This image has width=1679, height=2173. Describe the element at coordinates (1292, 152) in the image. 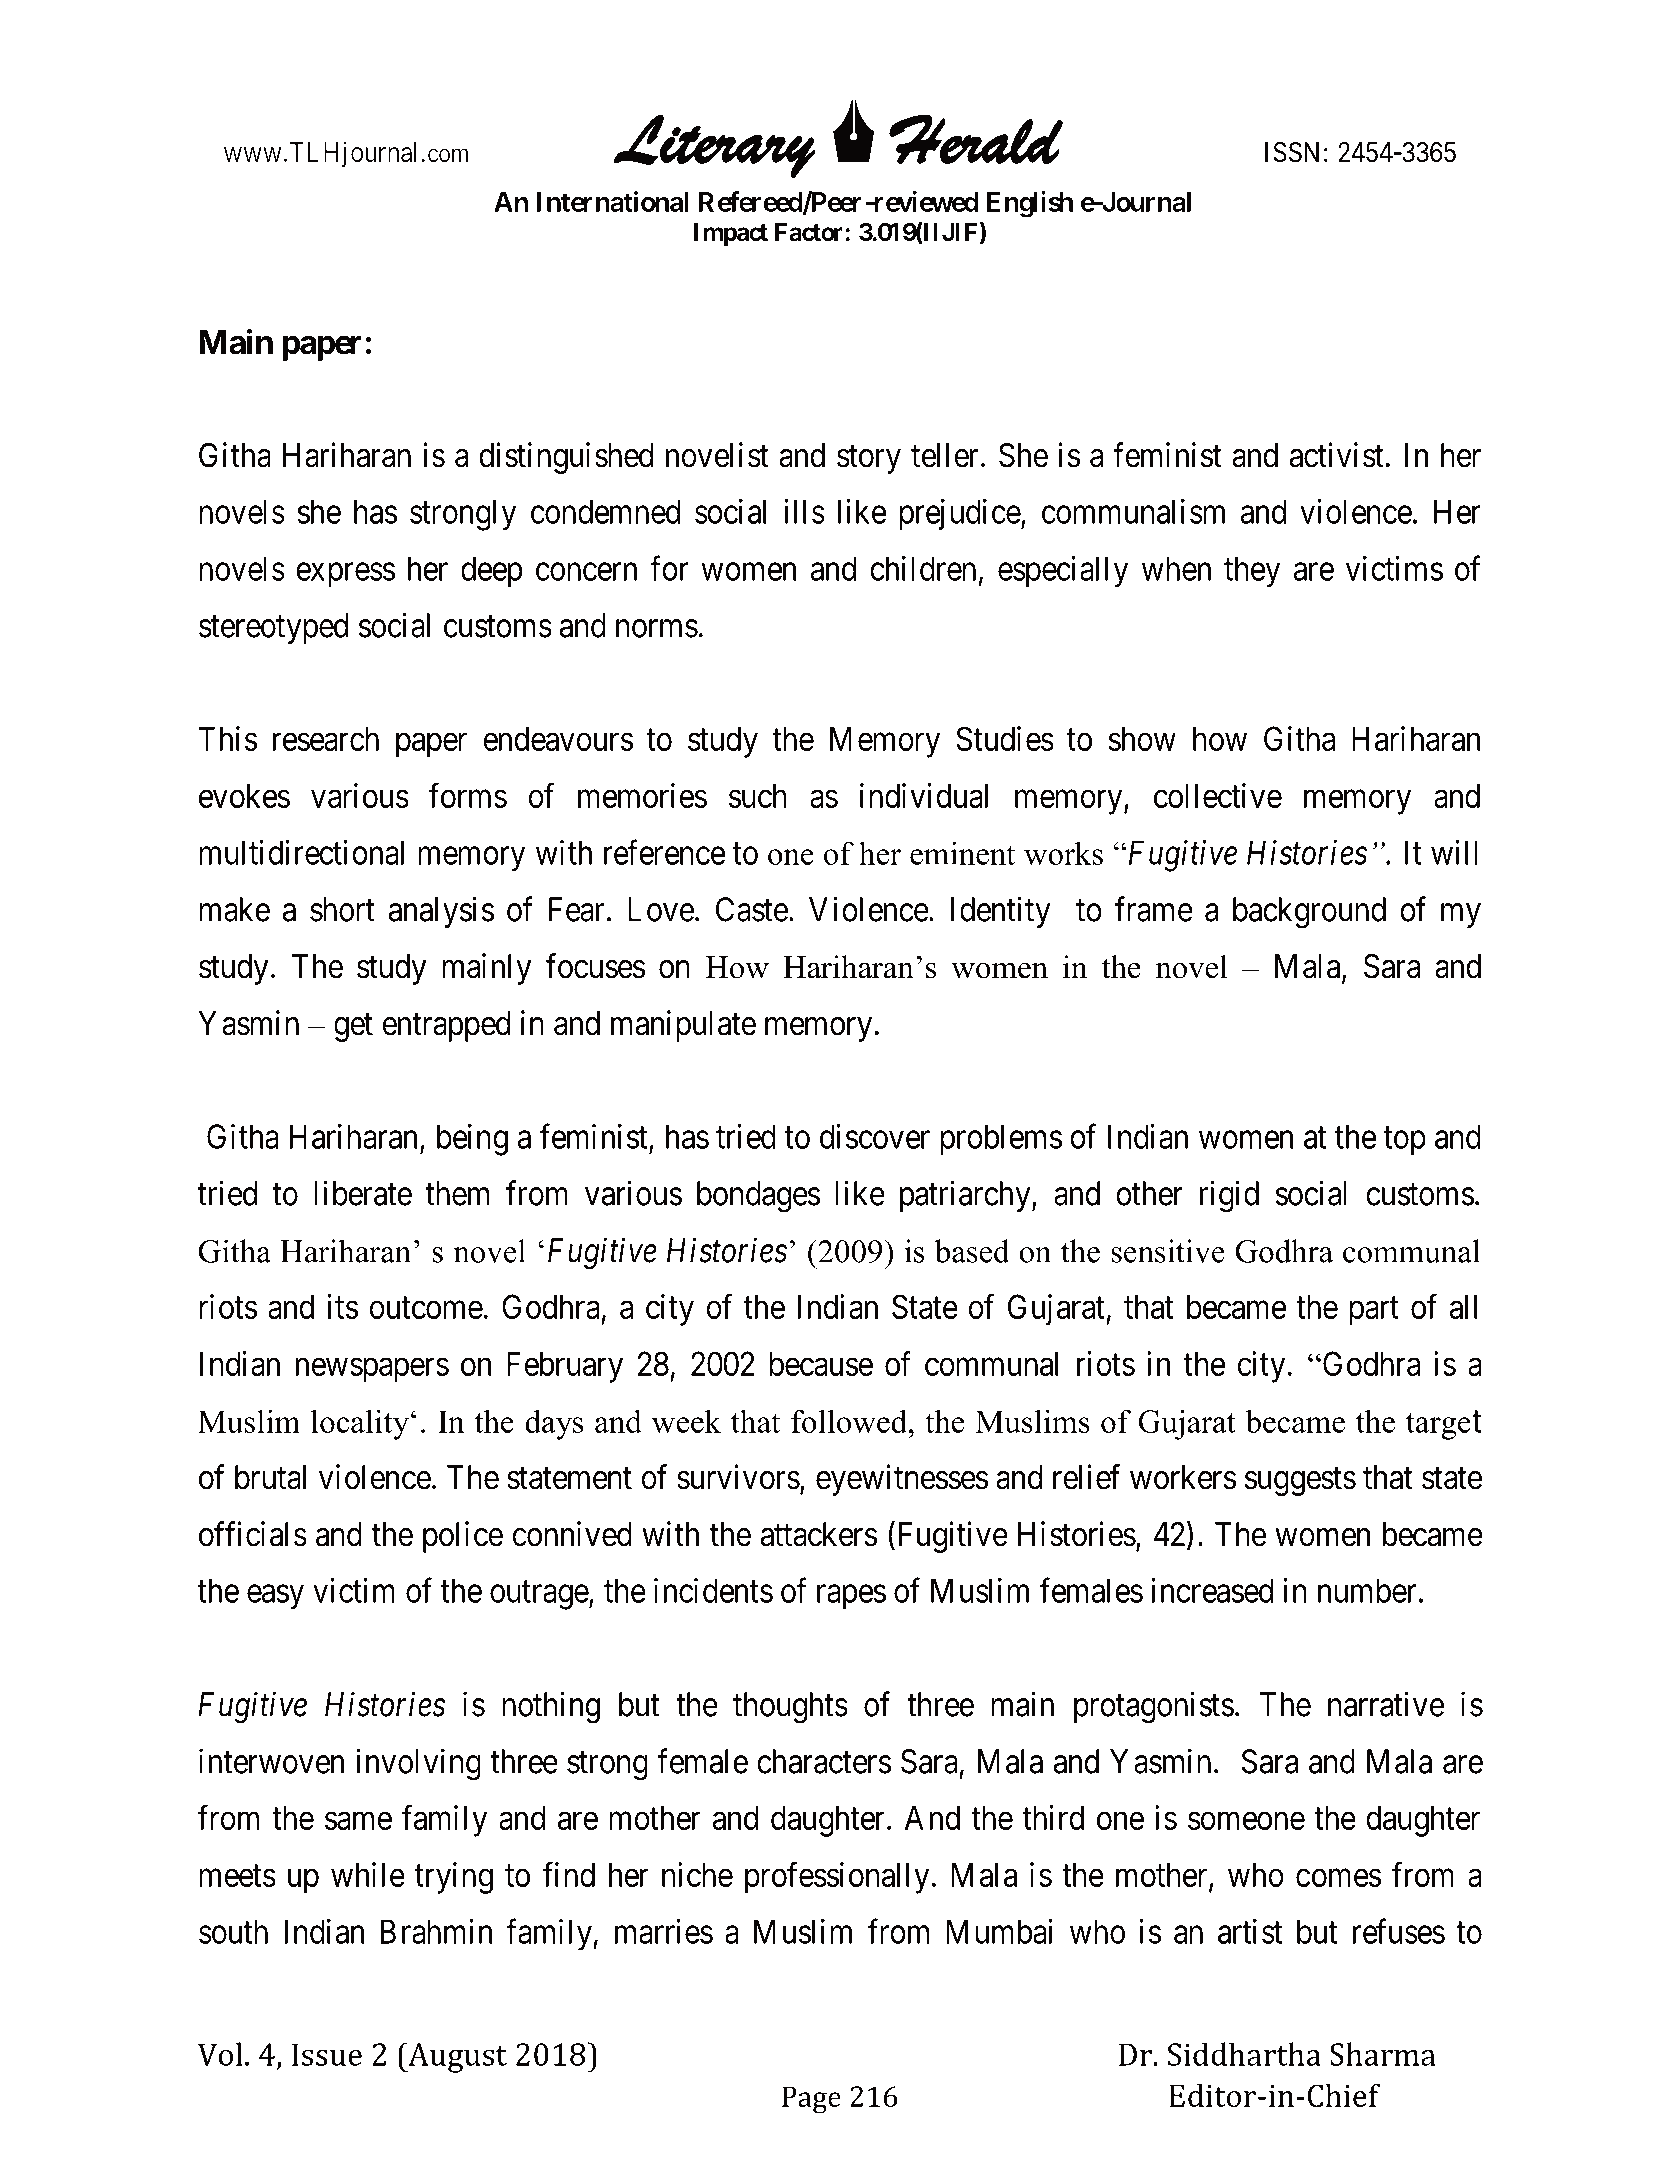

I see `ISSN` at that location.
